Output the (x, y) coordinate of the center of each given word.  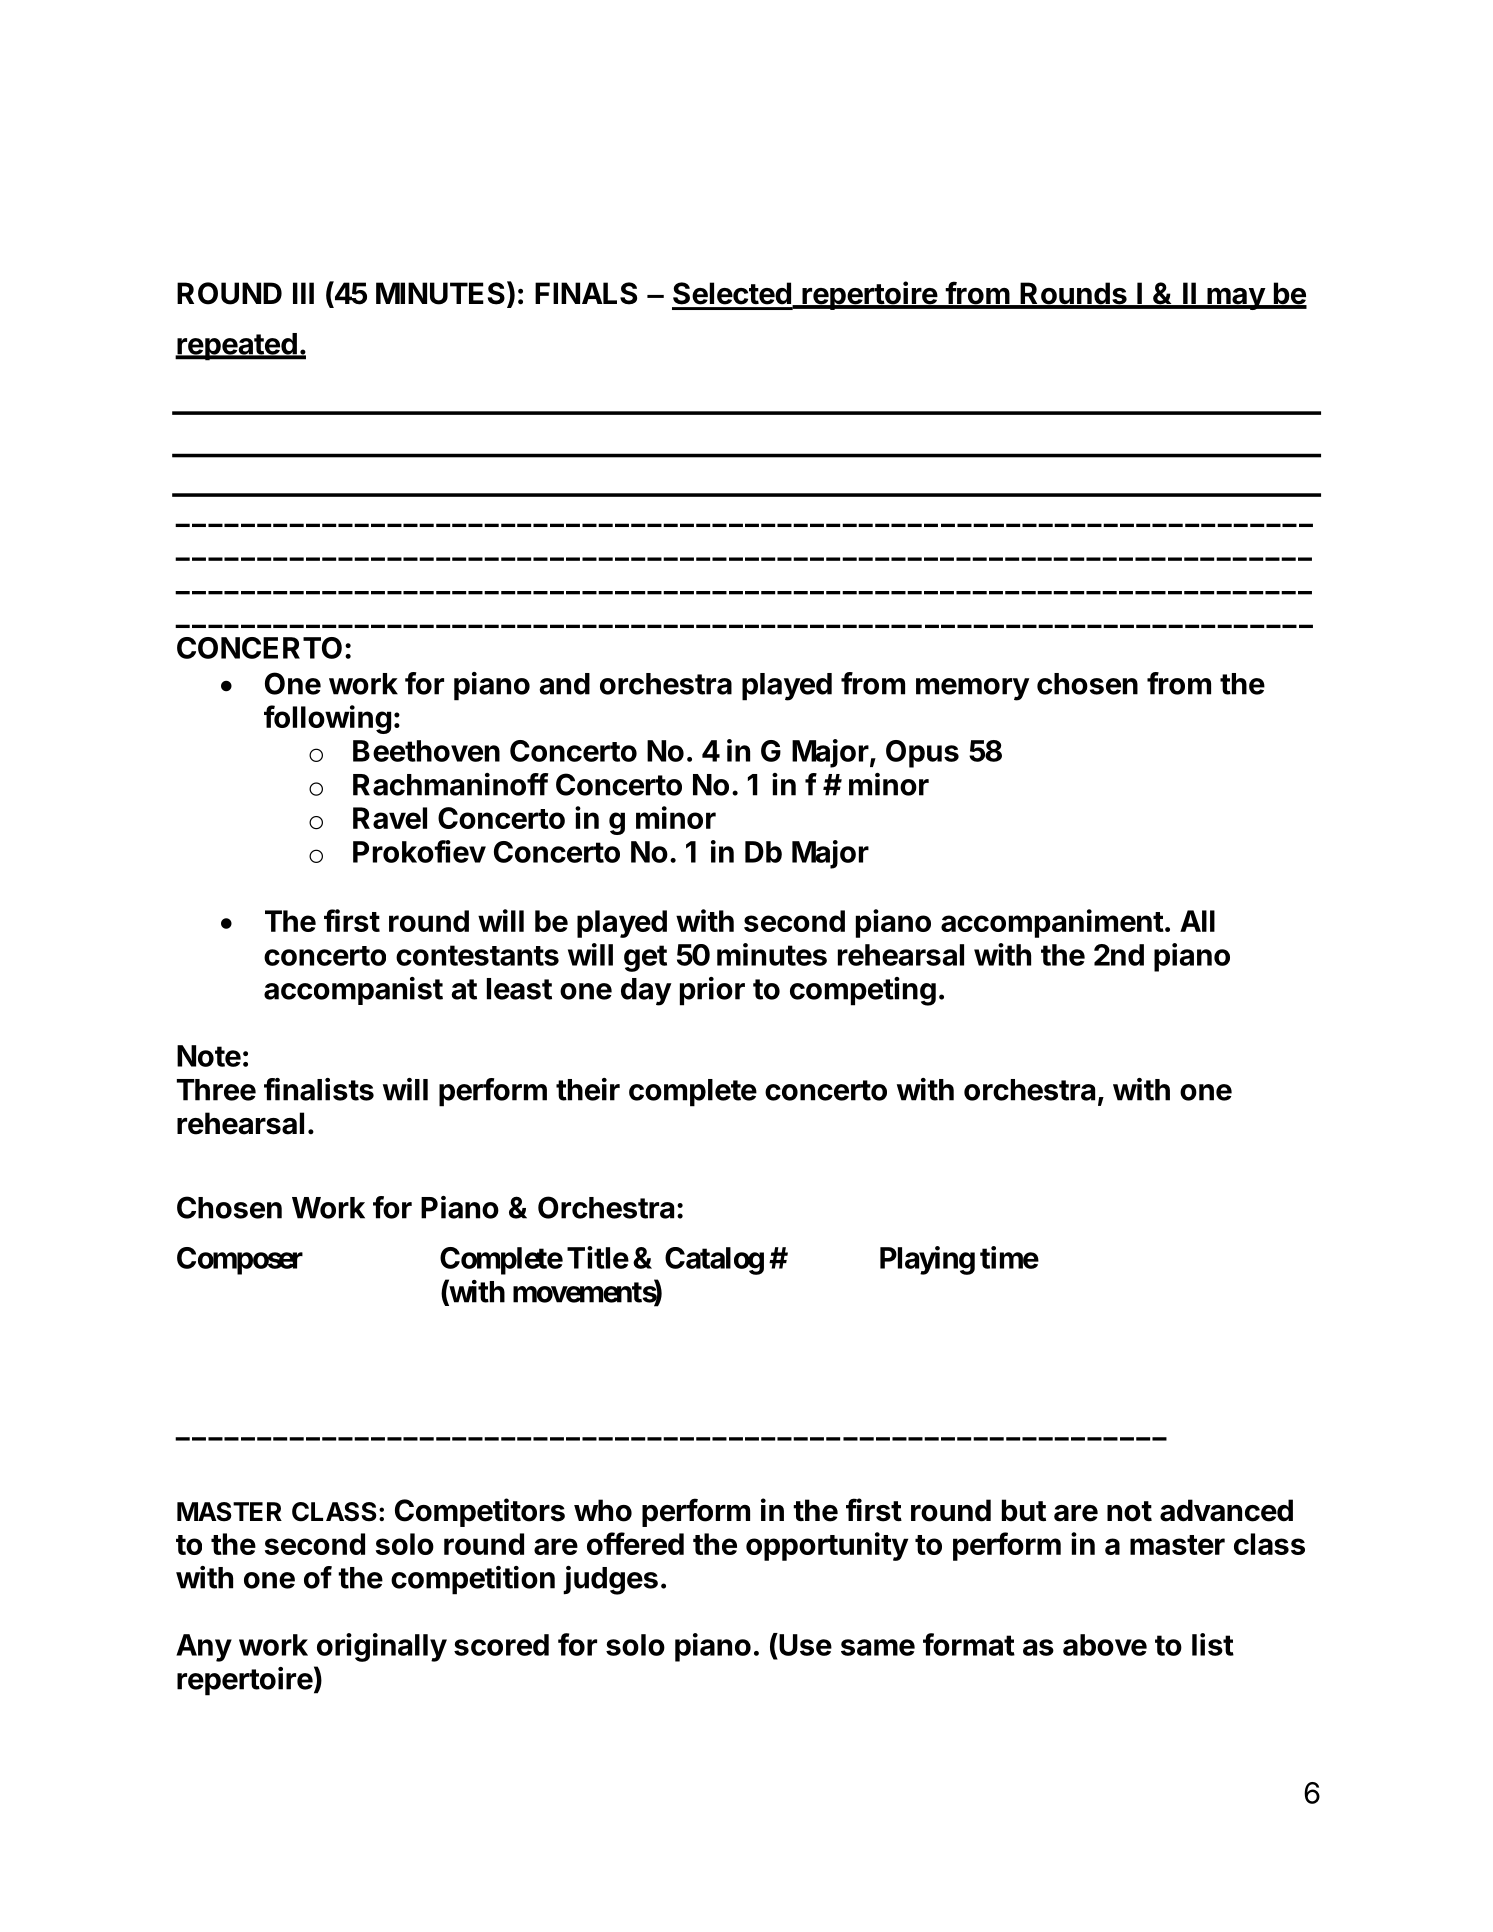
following (327, 719)
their (588, 1089)
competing (863, 991)
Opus (922, 754)
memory (973, 689)
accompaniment (1052, 923)
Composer (240, 1261)
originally (382, 1647)
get (645, 958)
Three (216, 1090)
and (564, 684)
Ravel (390, 818)
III (303, 293)
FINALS (586, 293)
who (603, 1510)
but (1024, 1510)
